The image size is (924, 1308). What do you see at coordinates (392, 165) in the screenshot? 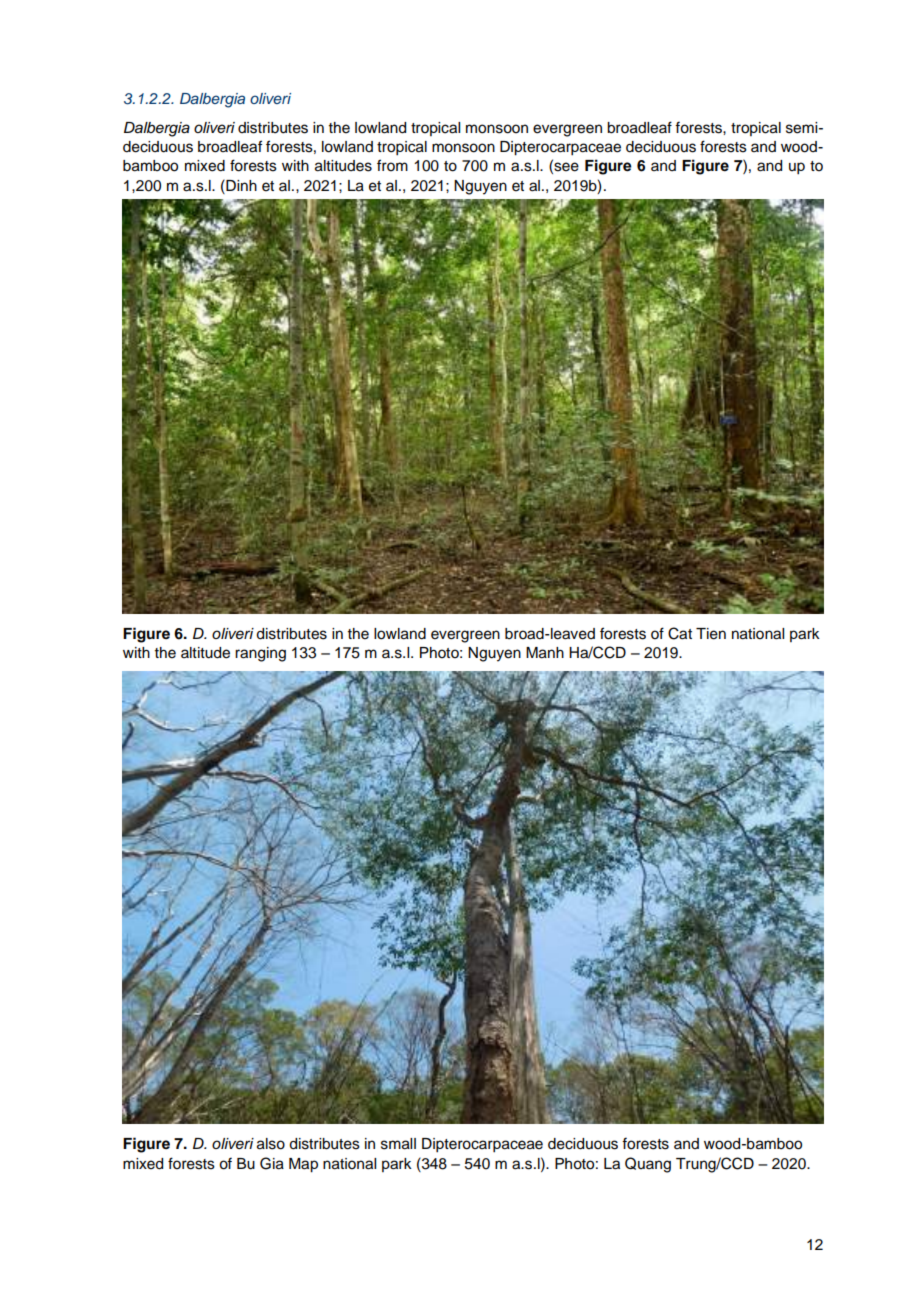
I see `from` at bounding box center [392, 165].
